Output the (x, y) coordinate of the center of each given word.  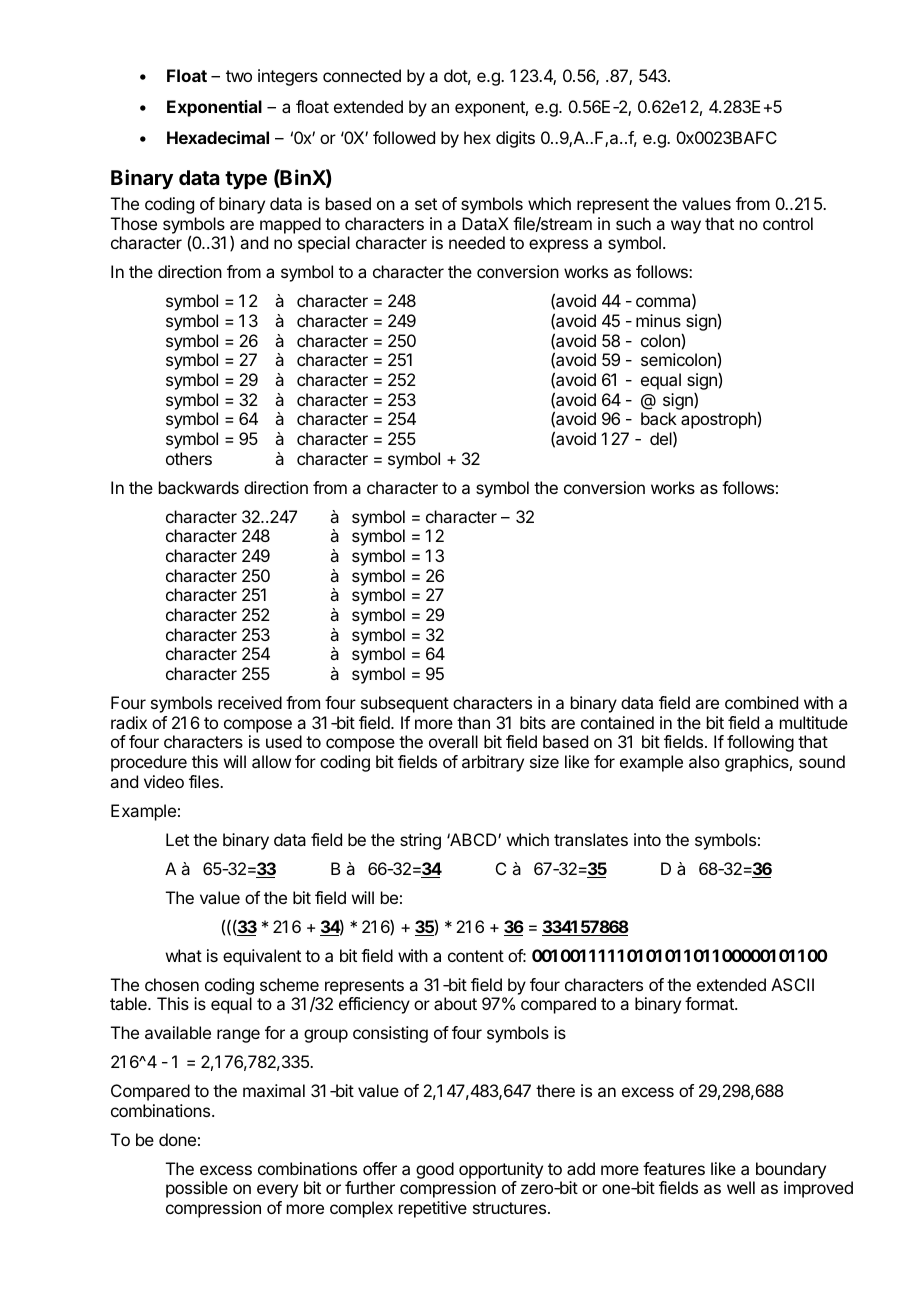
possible (197, 1189)
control (788, 223)
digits (515, 139)
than (473, 722)
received (250, 702)
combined (761, 702)
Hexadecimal (218, 137)
